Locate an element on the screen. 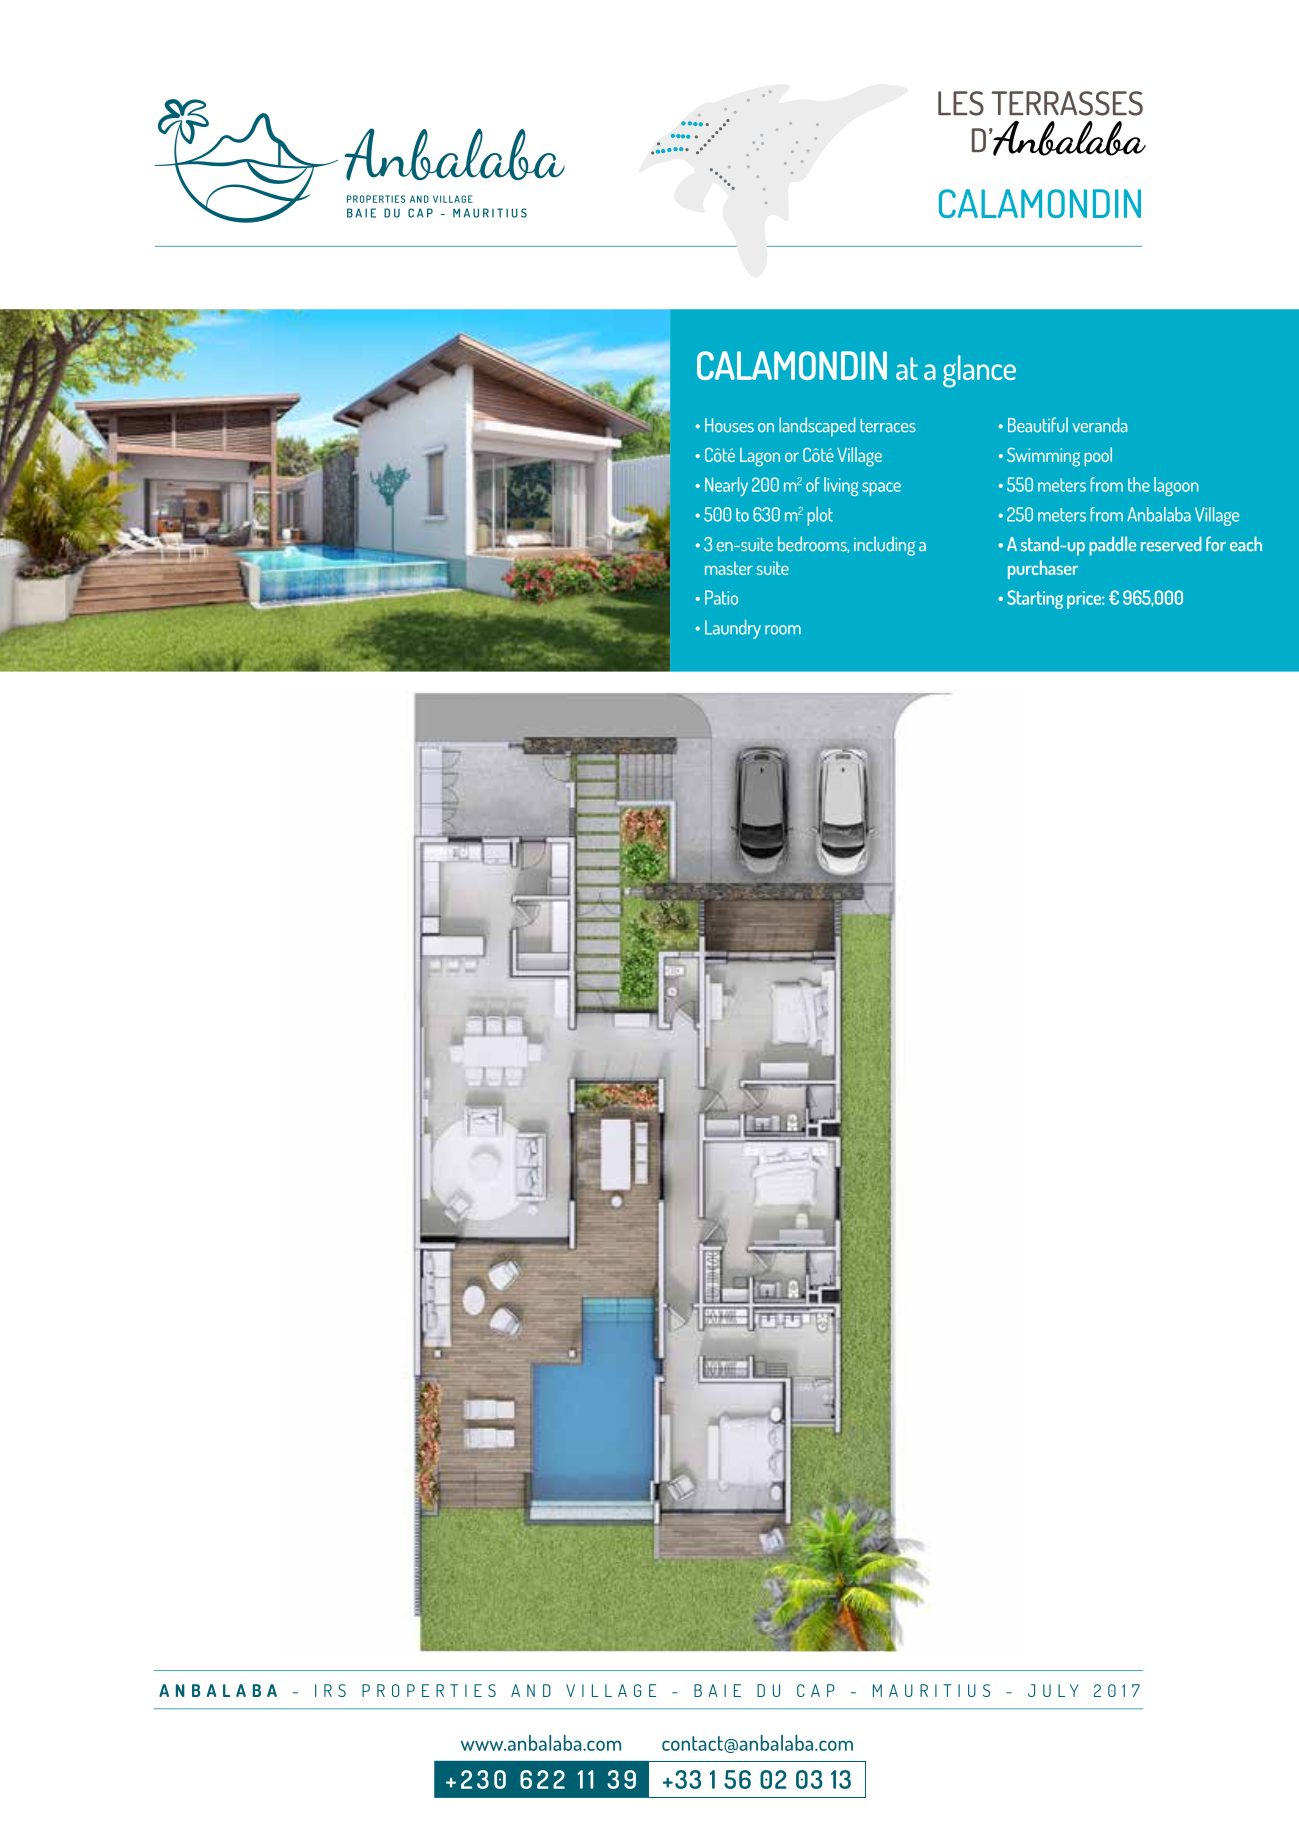 Image resolution: width=1299 pixels, height=1837 pixels. veranda is located at coordinates (1099, 425).
